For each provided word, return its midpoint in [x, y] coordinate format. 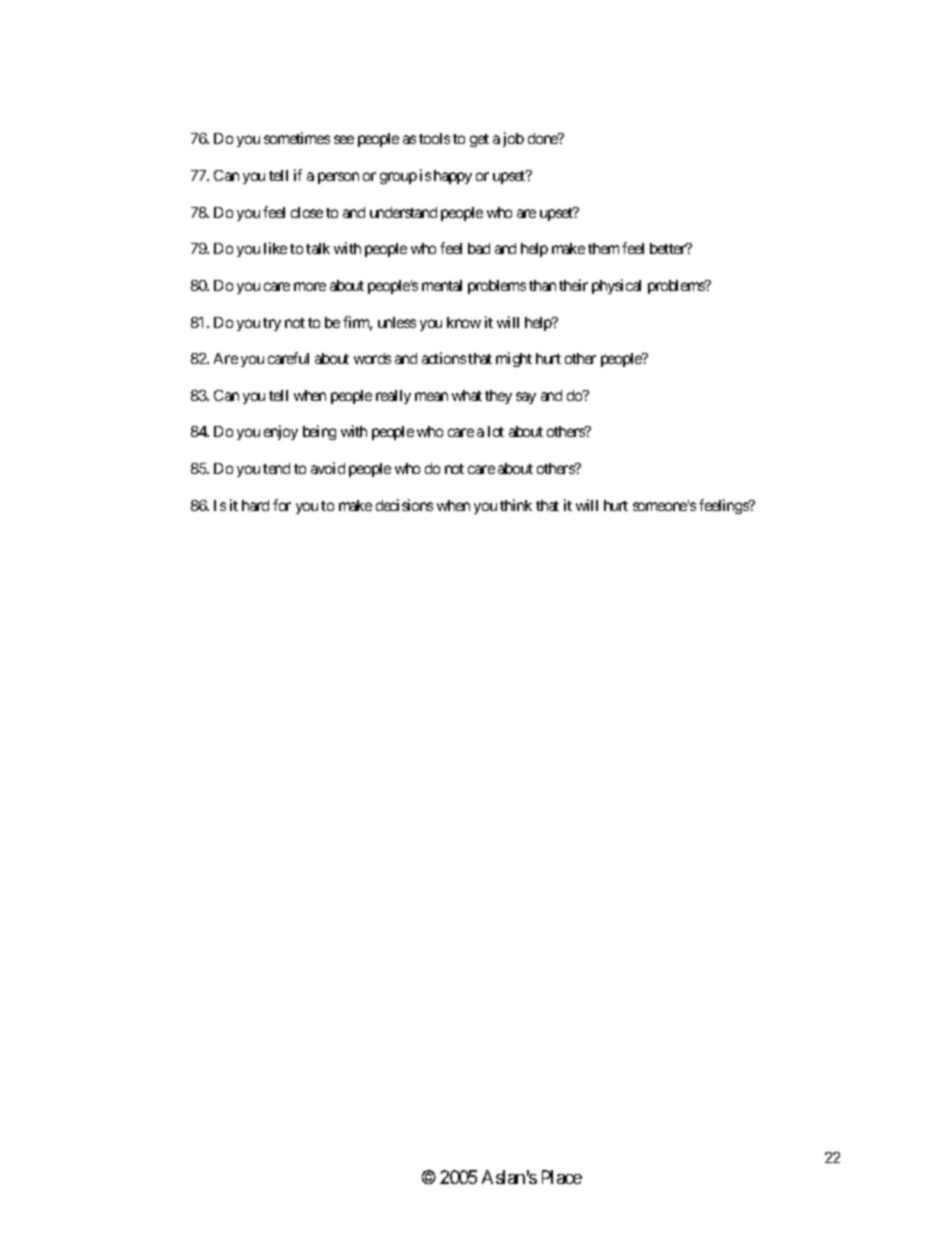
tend [276, 468]
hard [255, 505]
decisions [404, 505]
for [282, 505]
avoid [328, 468]
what [467, 395]
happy [453, 177]
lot [496, 431]
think [516, 505]
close [307, 212]
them [603, 248]
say [526, 398]
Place [562, 1177]
